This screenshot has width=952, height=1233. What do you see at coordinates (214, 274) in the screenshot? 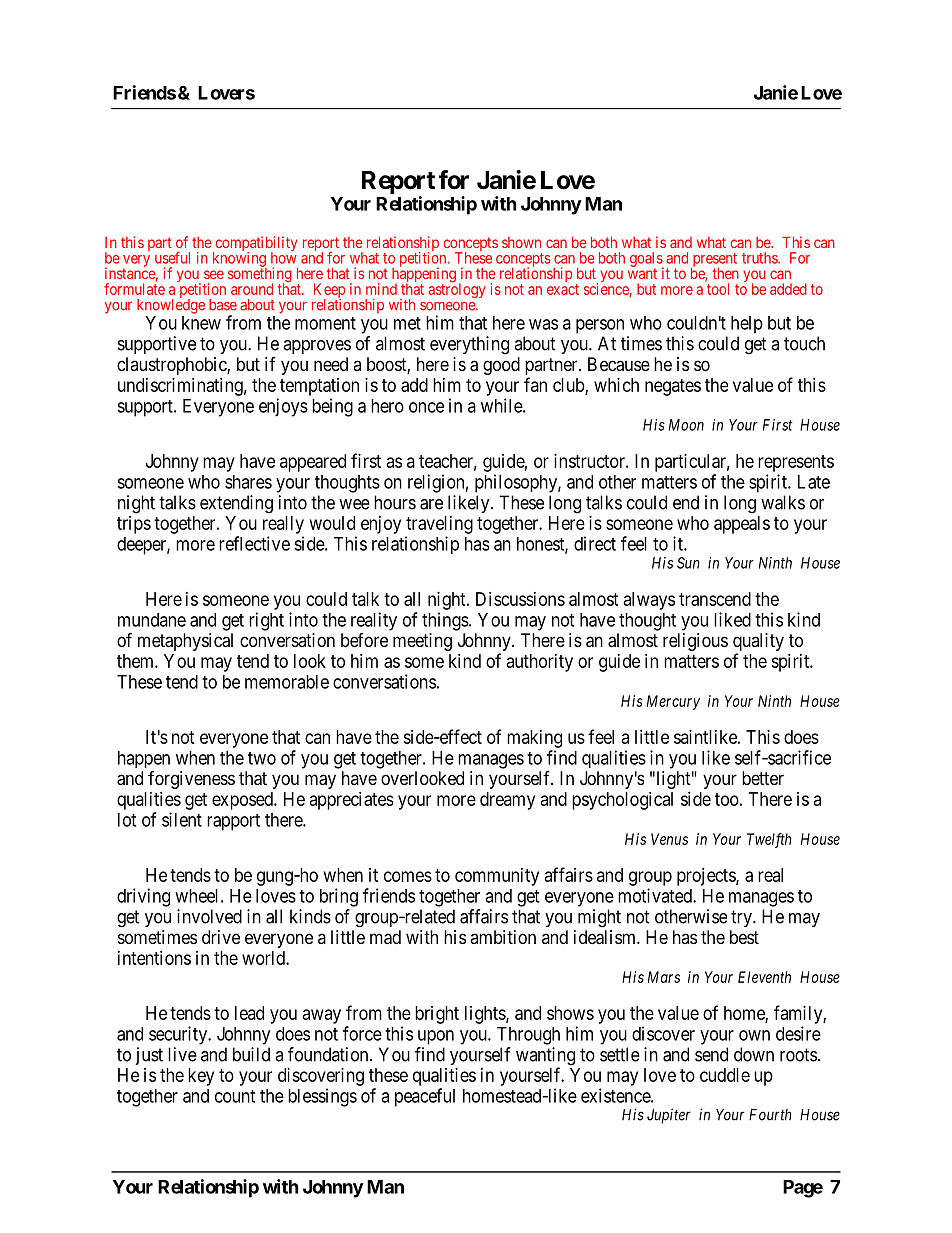
I see `see` at bounding box center [214, 274].
